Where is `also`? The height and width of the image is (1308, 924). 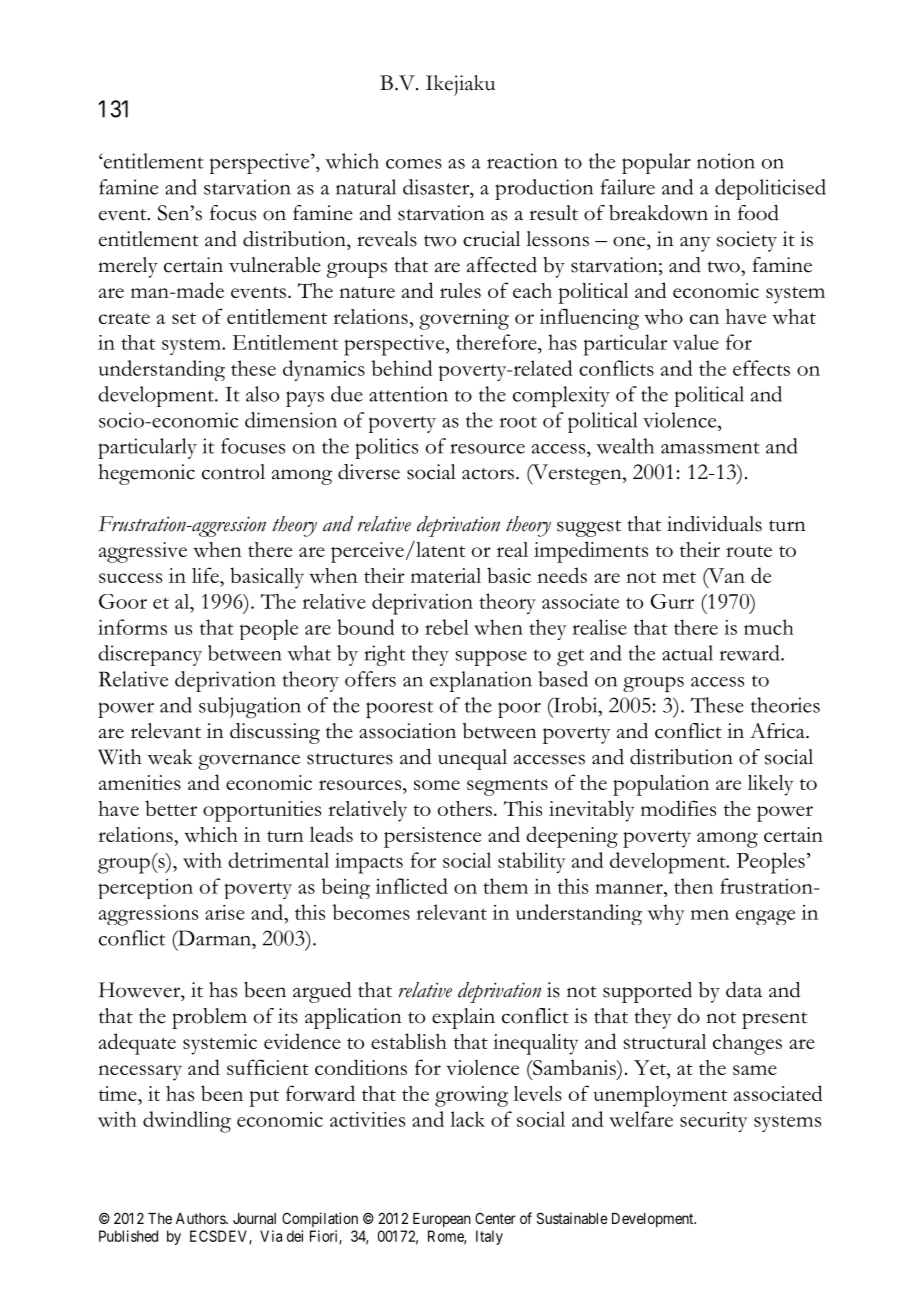 also is located at coordinates (262, 394).
